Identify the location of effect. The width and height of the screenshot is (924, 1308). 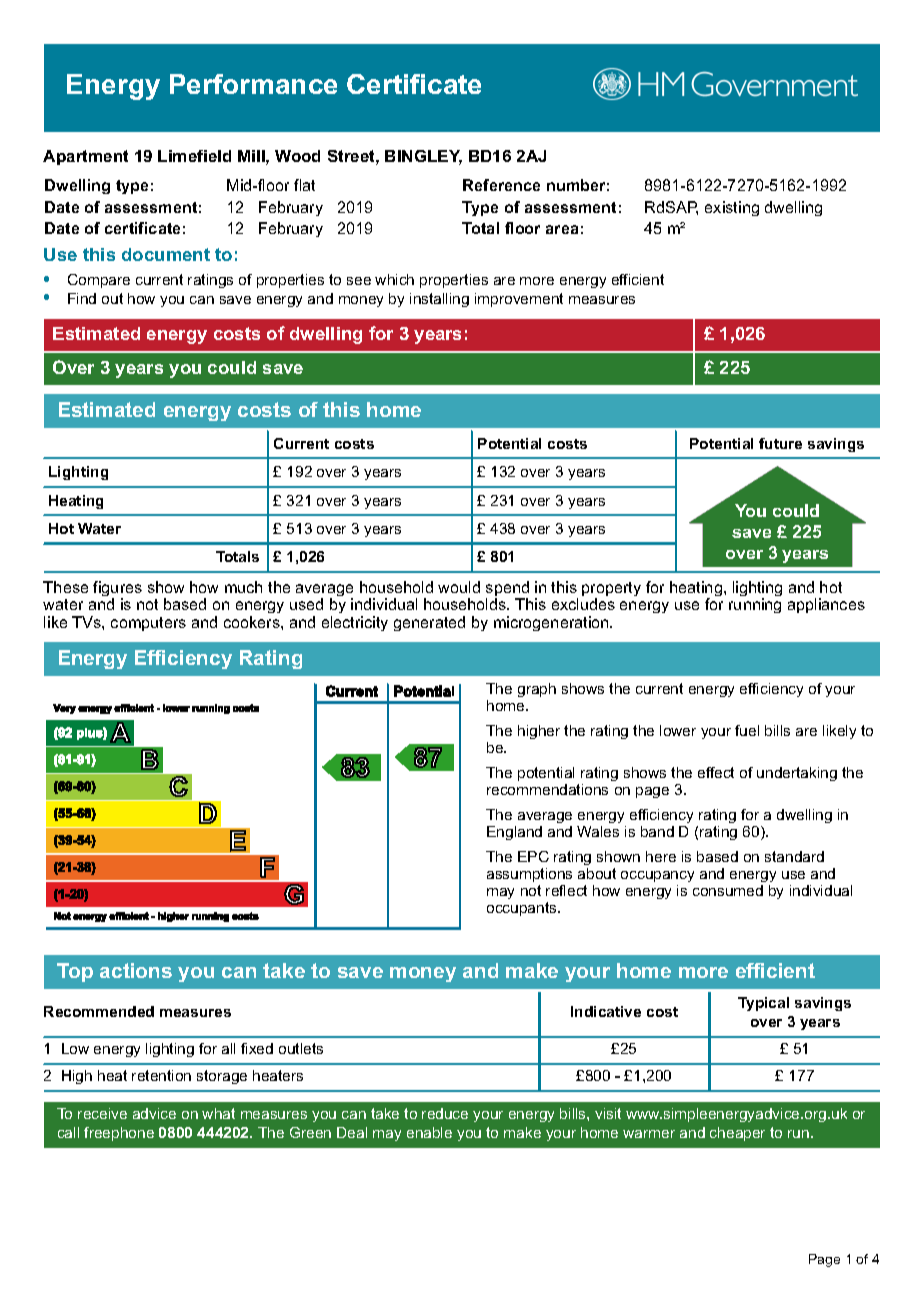
(716, 772).
